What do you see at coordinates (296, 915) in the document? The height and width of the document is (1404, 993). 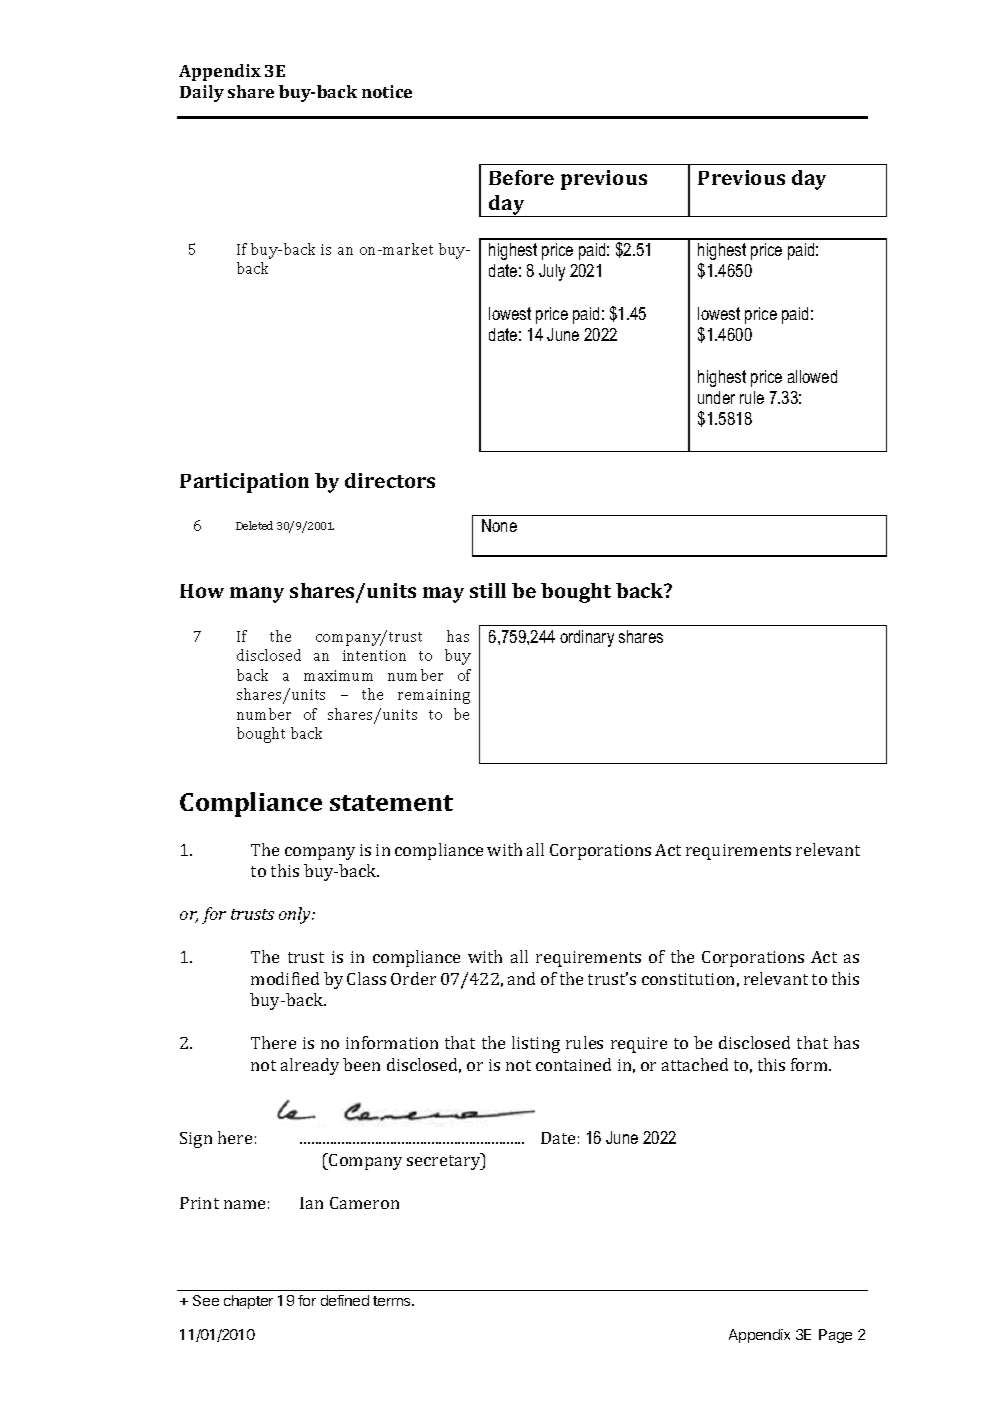 I see `only` at bounding box center [296, 915].
